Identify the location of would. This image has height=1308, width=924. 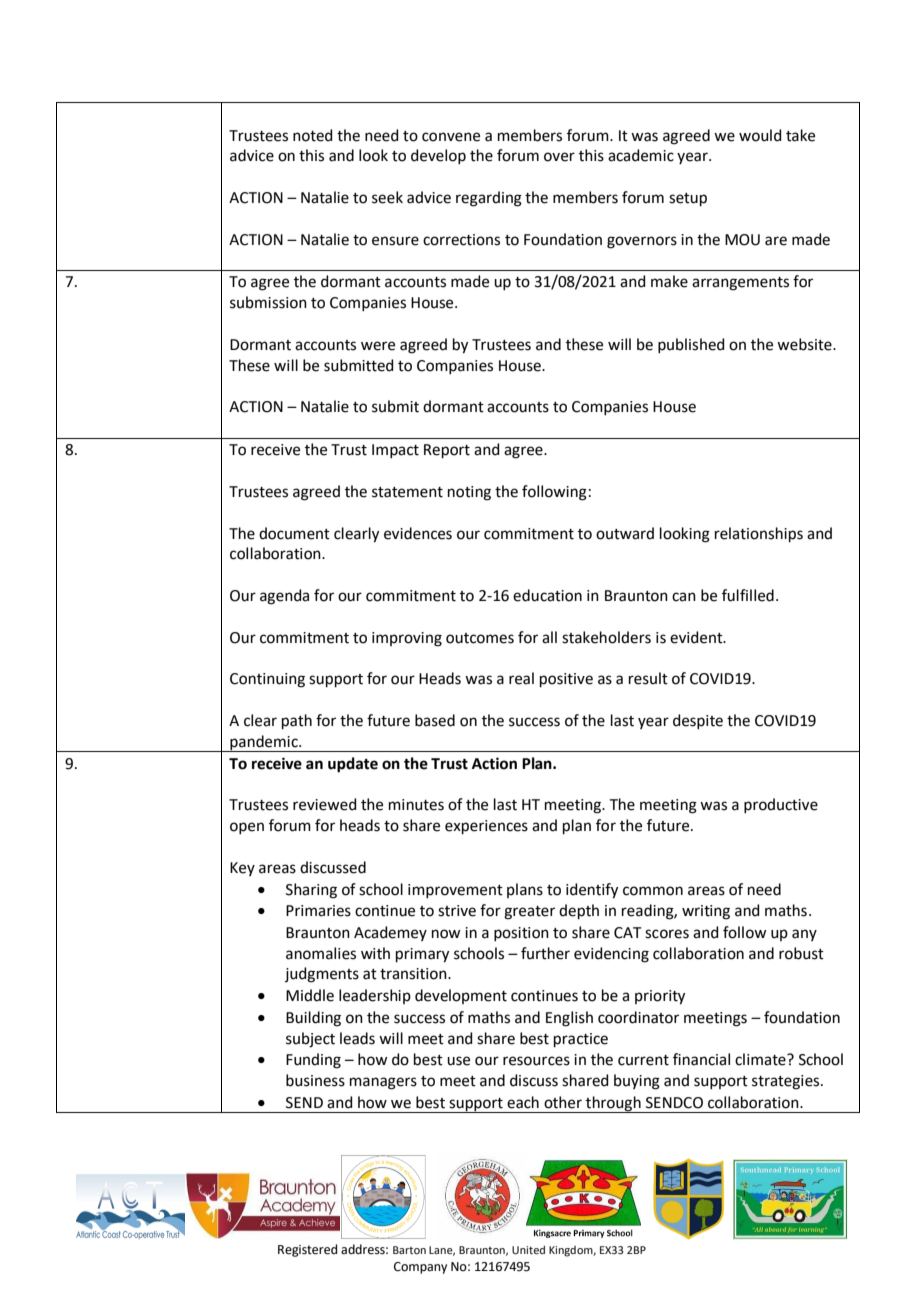
(760, 135).
